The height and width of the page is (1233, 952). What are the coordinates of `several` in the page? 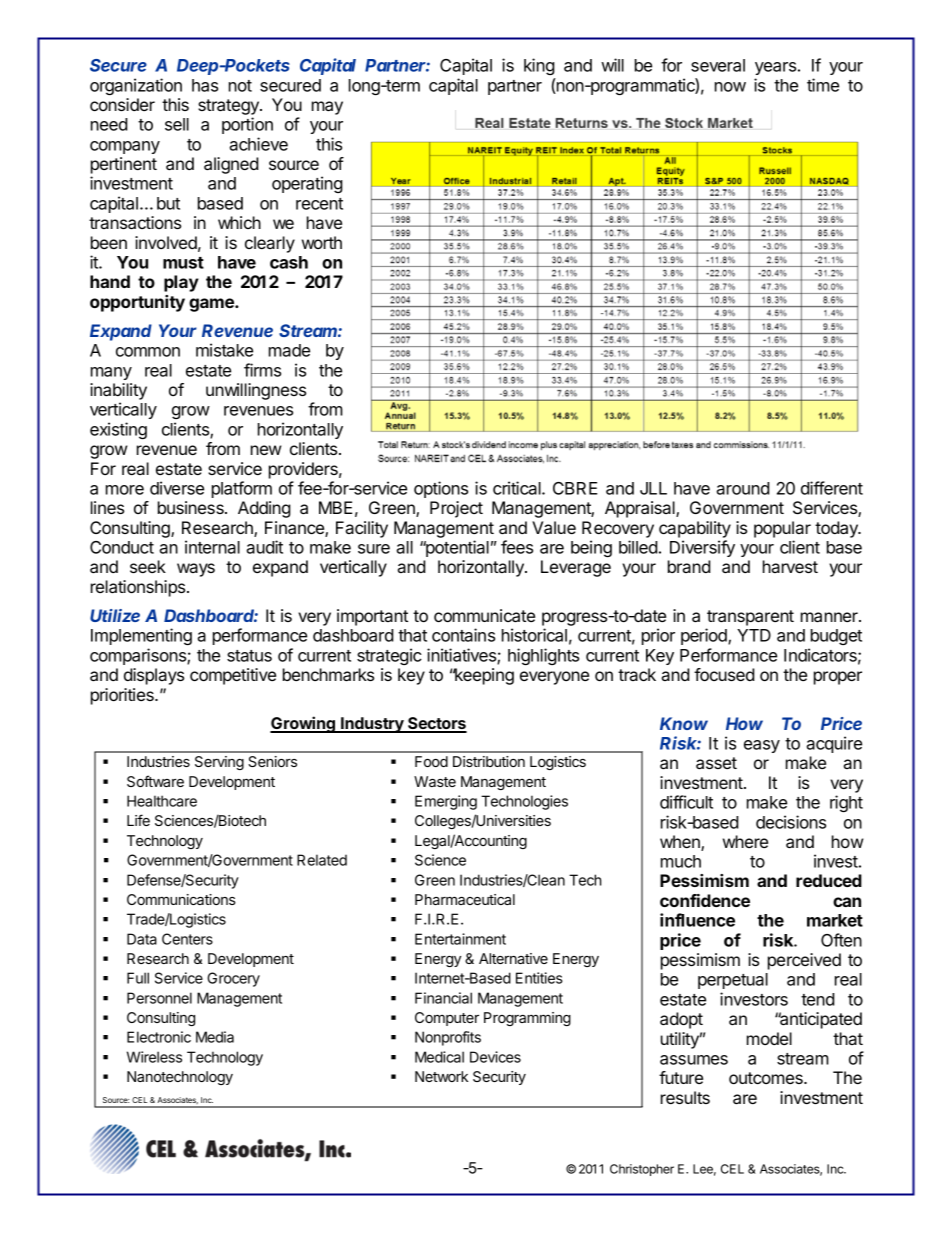 It's located at (718, 65).
